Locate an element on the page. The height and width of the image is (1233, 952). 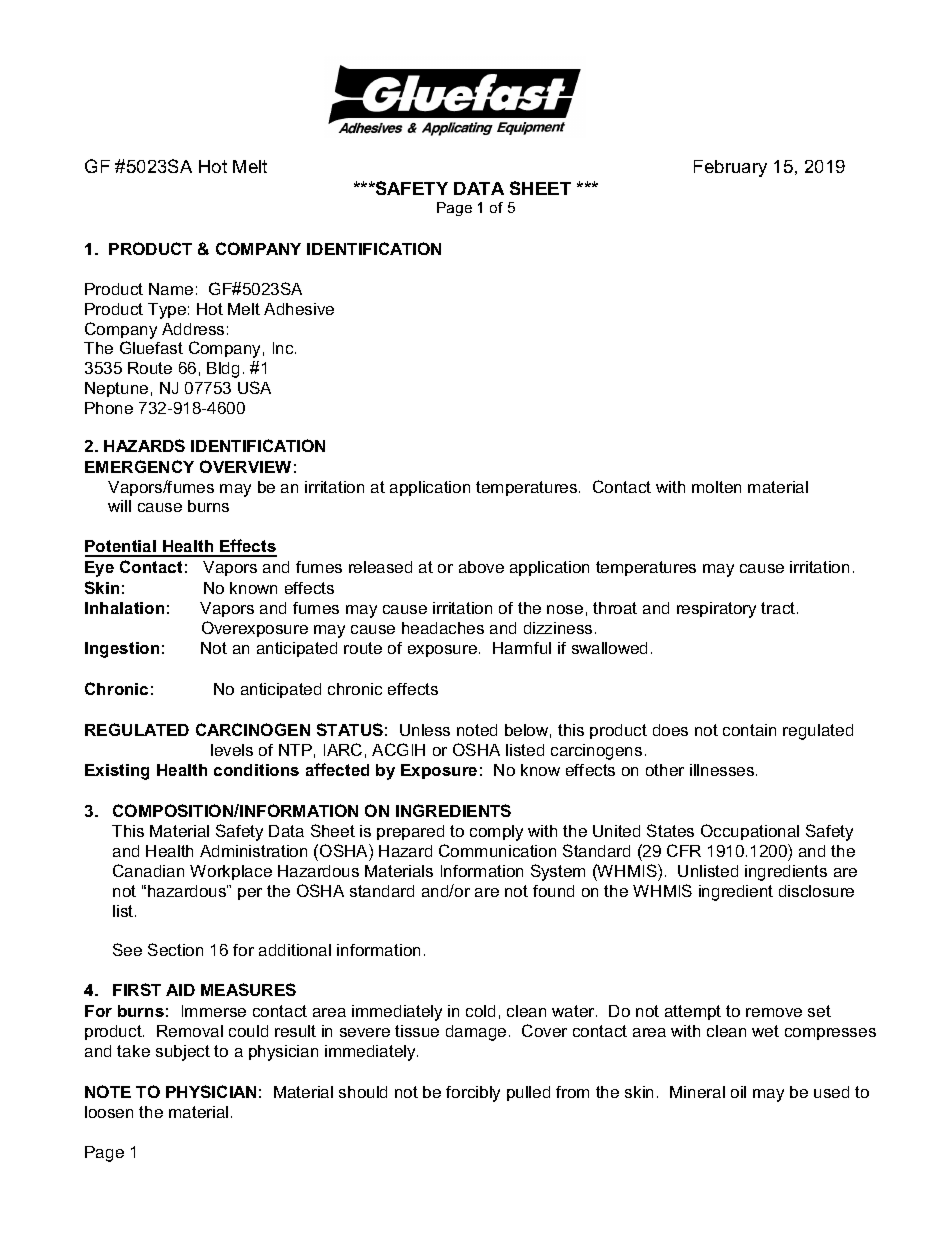
Name is located at coordinates (171, 289).
